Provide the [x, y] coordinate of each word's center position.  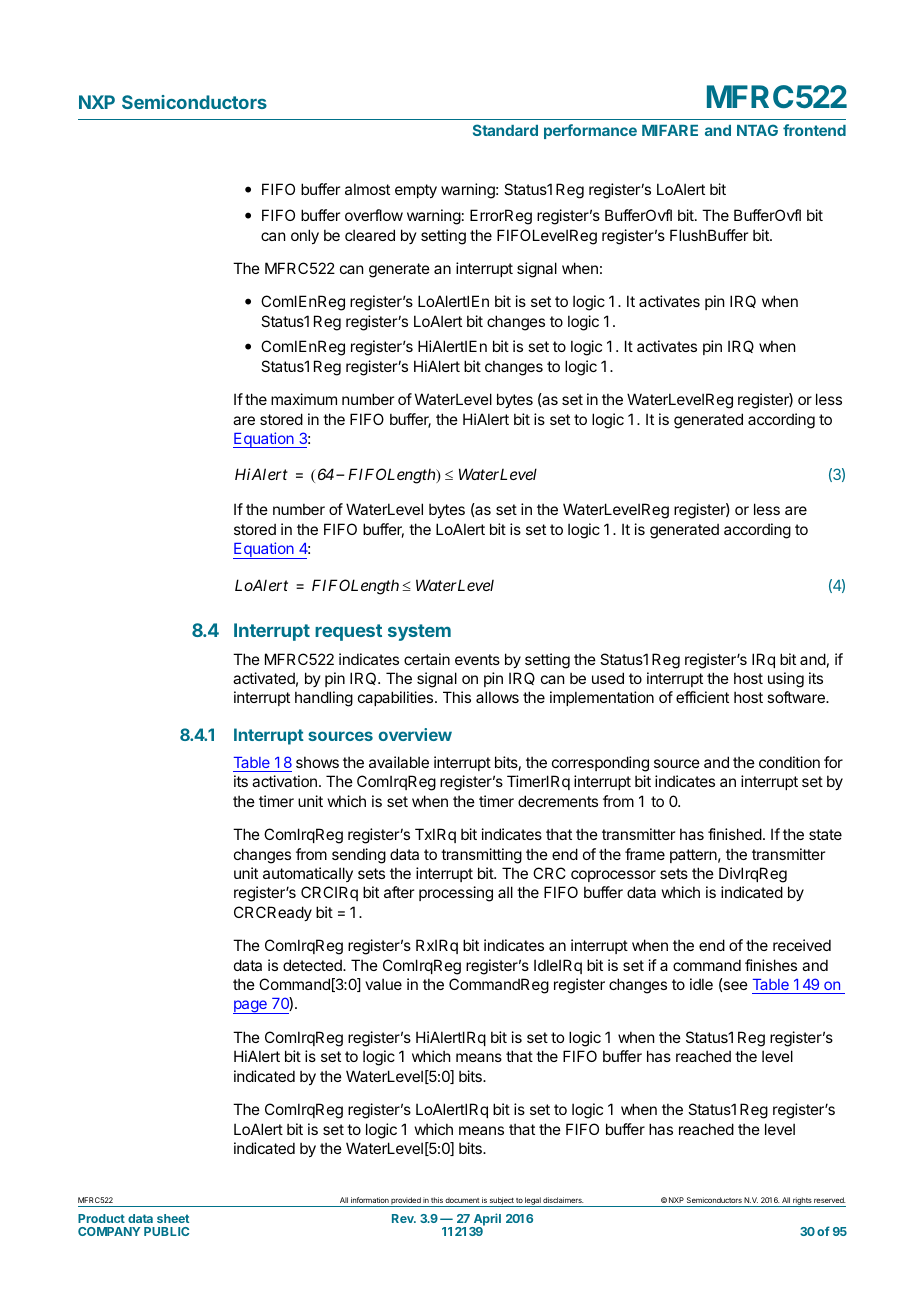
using [786, 680]
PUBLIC [166, 1231]
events [477, 659]
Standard [505, 130]
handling [324, 699]
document [462, 1200]
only [305, 236]
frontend [814, 130]
